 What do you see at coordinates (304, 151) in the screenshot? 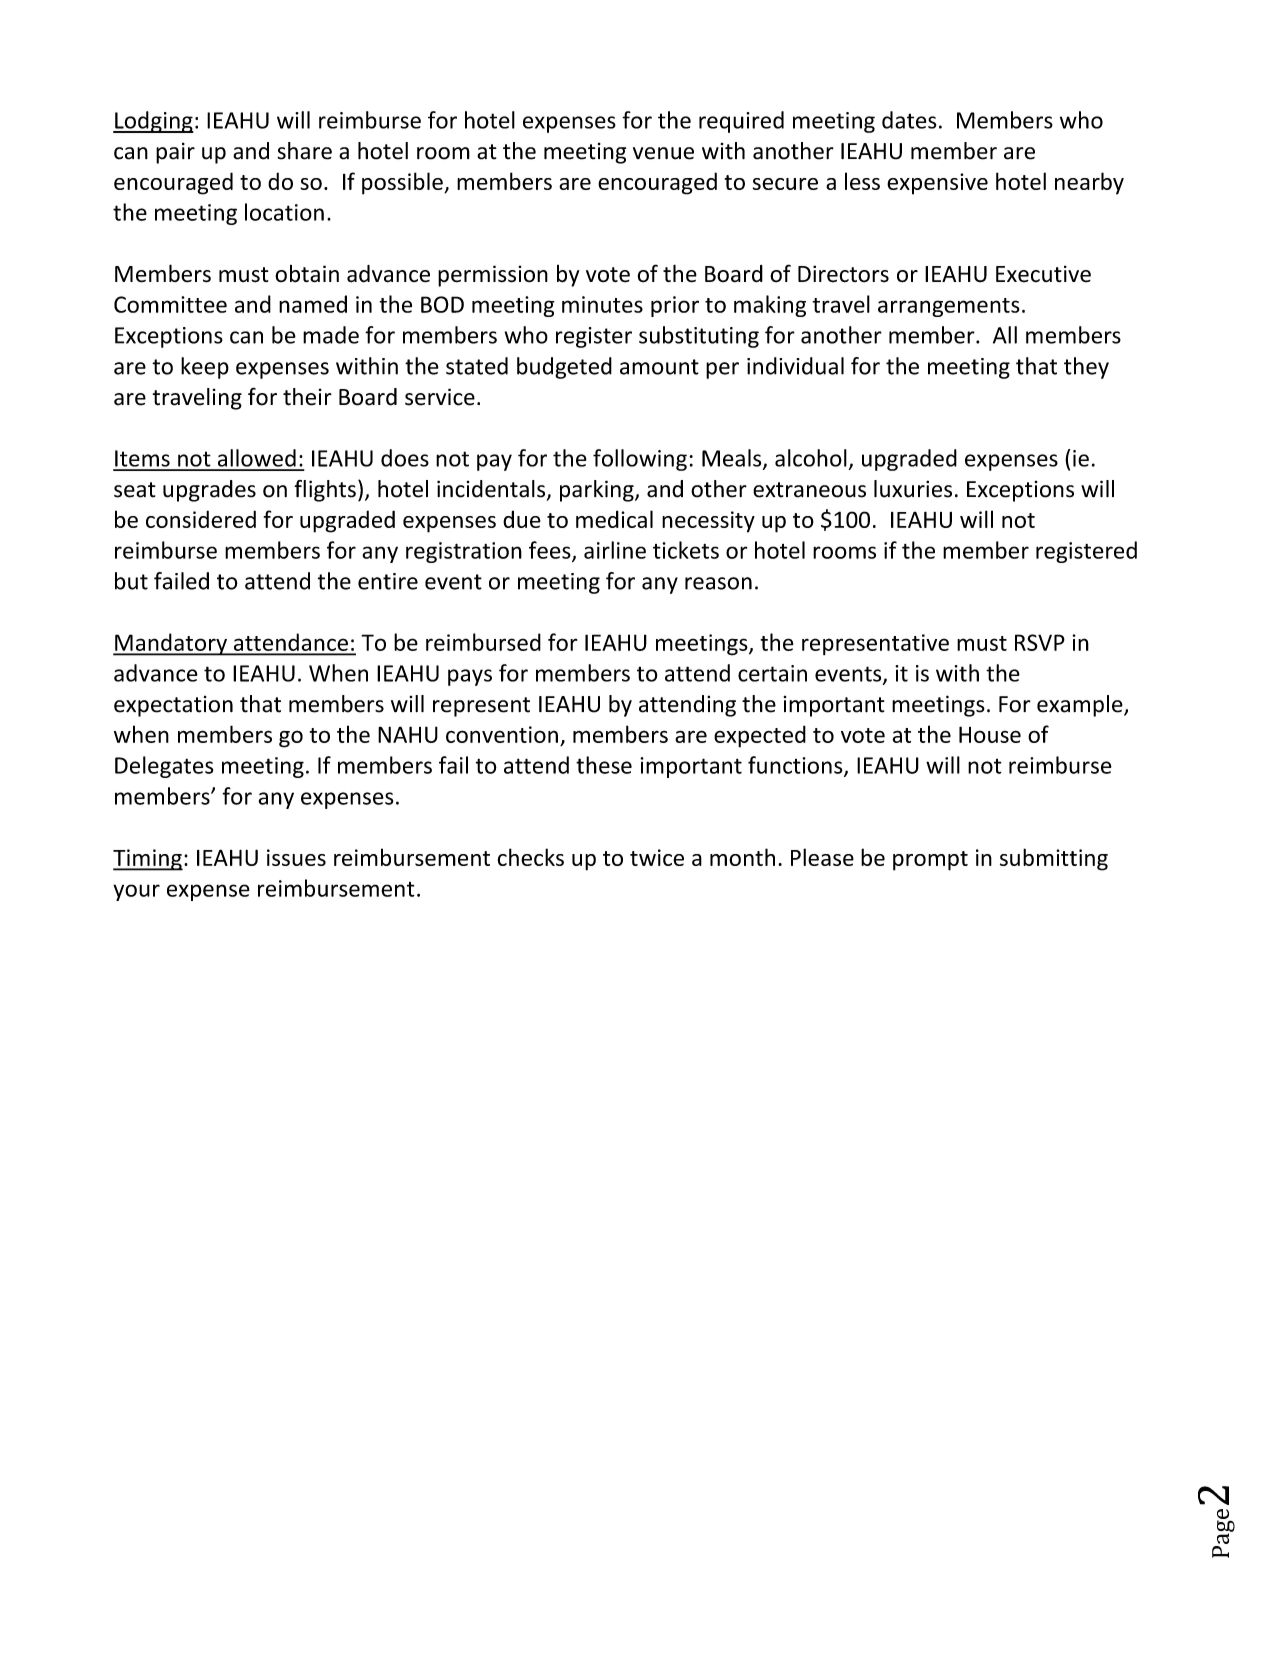
I see `share` at bounding box center [304, 151].
